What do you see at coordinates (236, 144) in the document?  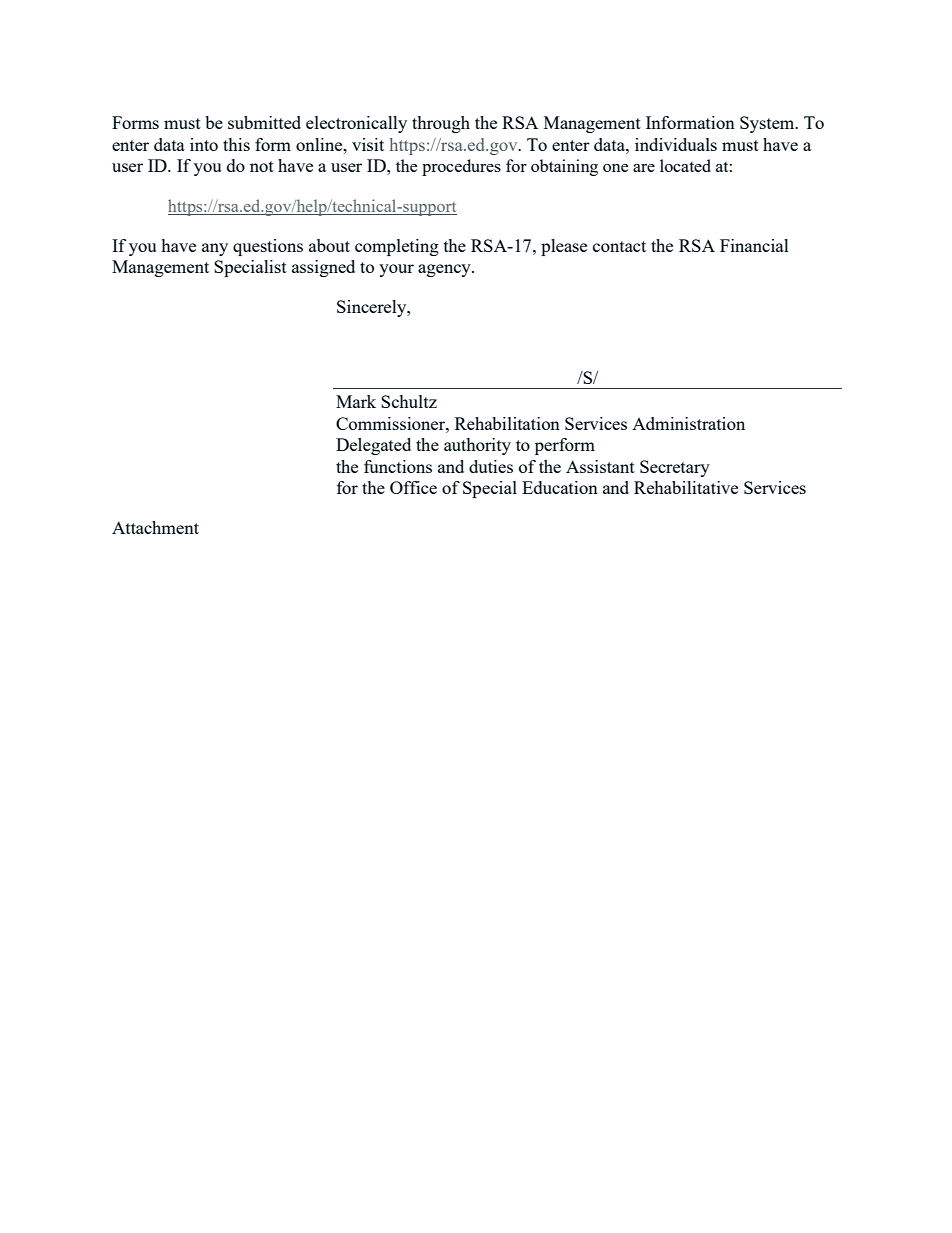 I see `this` at bounding box center [236, 144].
